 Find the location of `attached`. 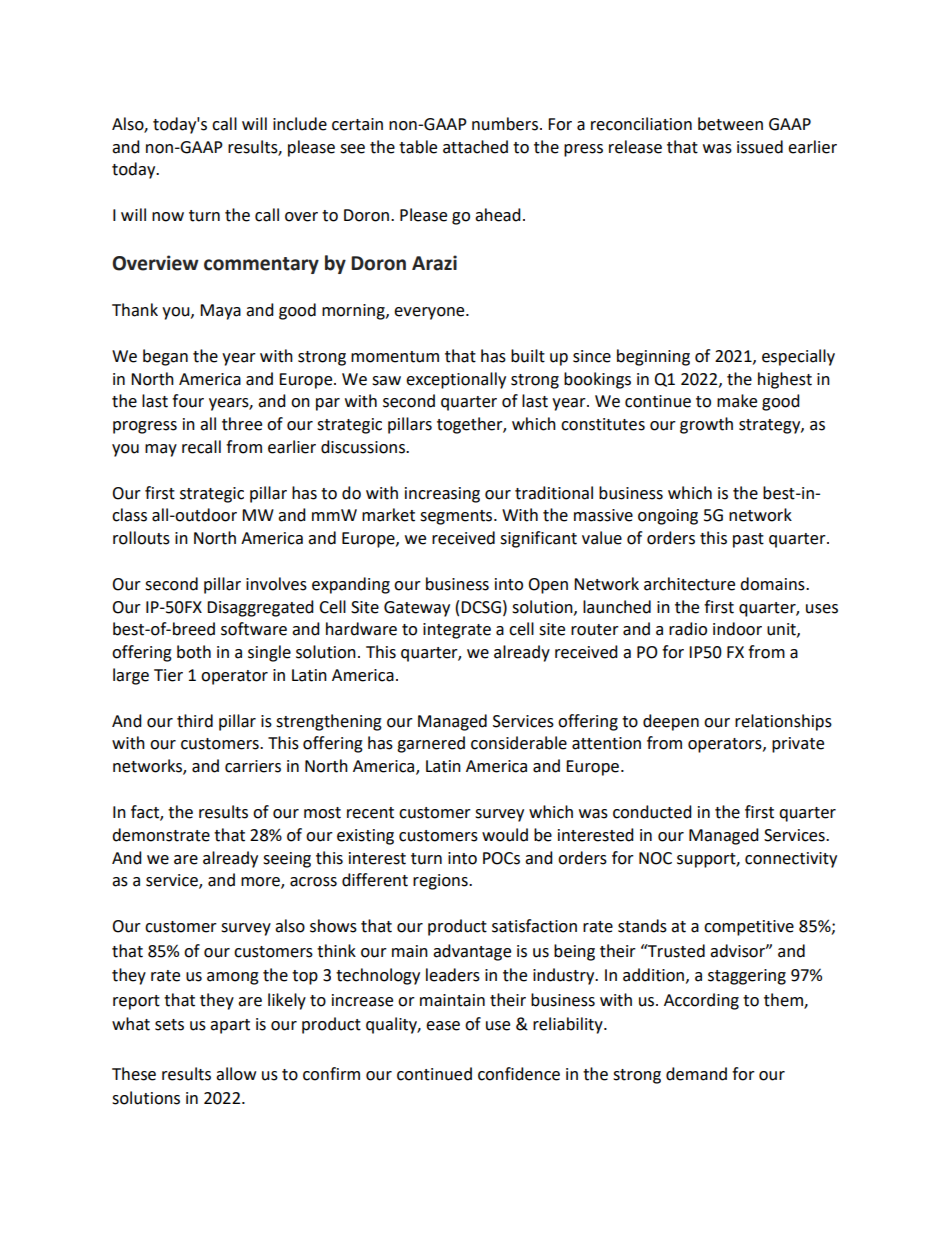

attached is located at coordinates (475, 147).
